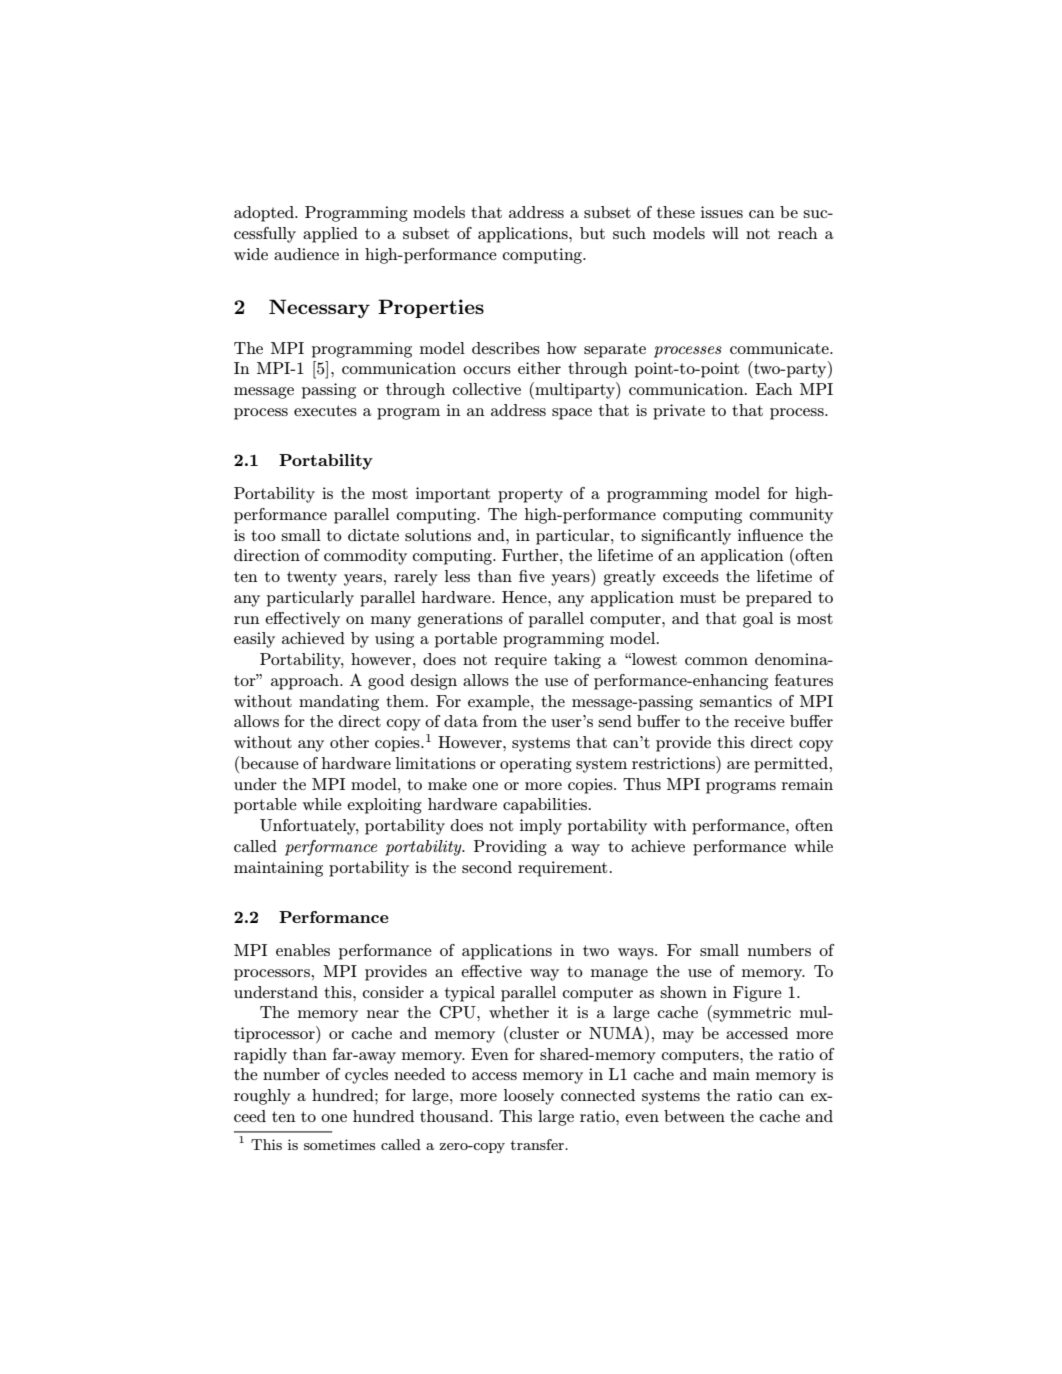 Image resolution: width=1062 pixels, height=1374 pixels. I want to click on permitted, so click(792, 765).
